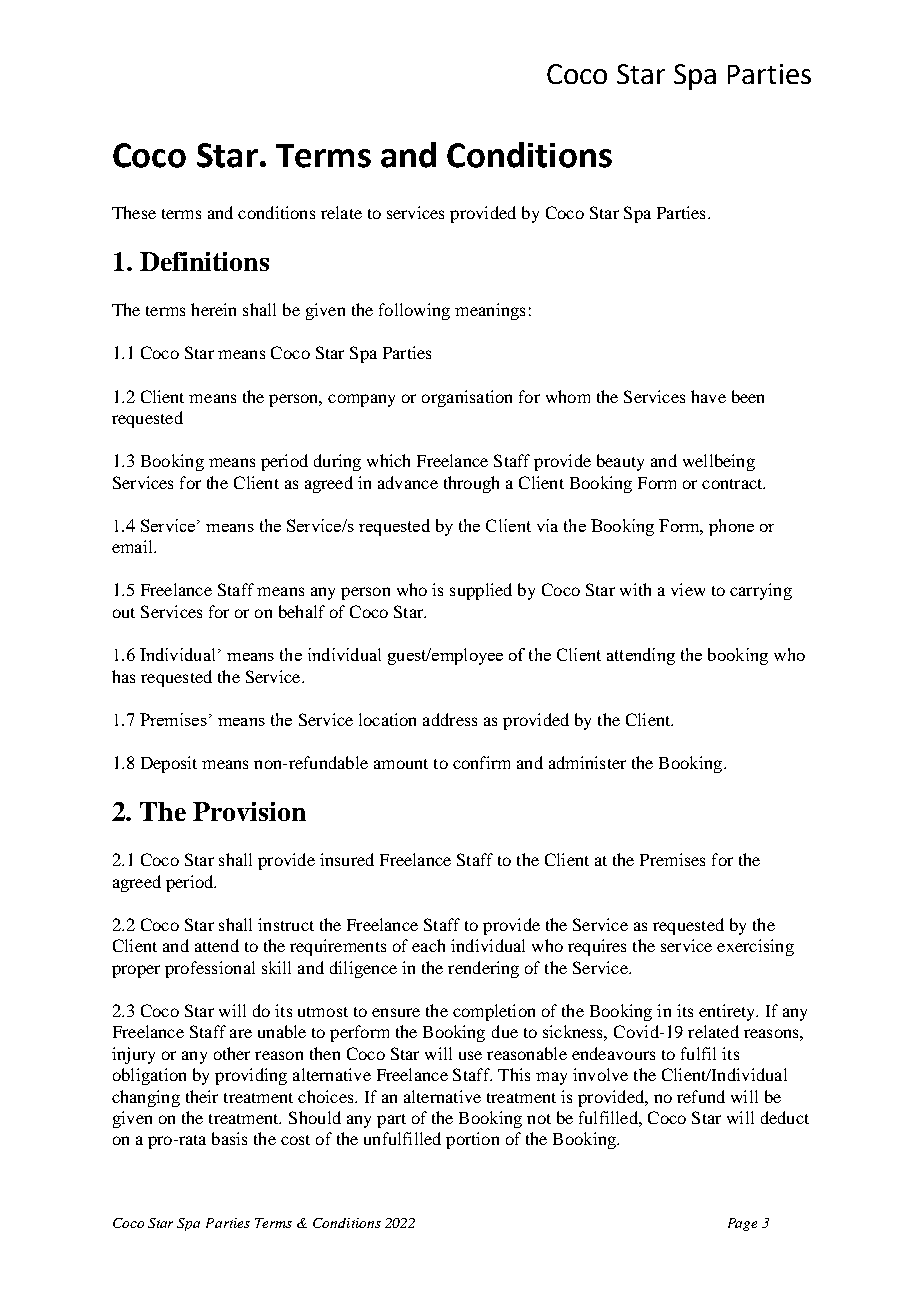  Describe the element at coordinates (249, 811) in the screenshot. I see `Provision` at that location.
